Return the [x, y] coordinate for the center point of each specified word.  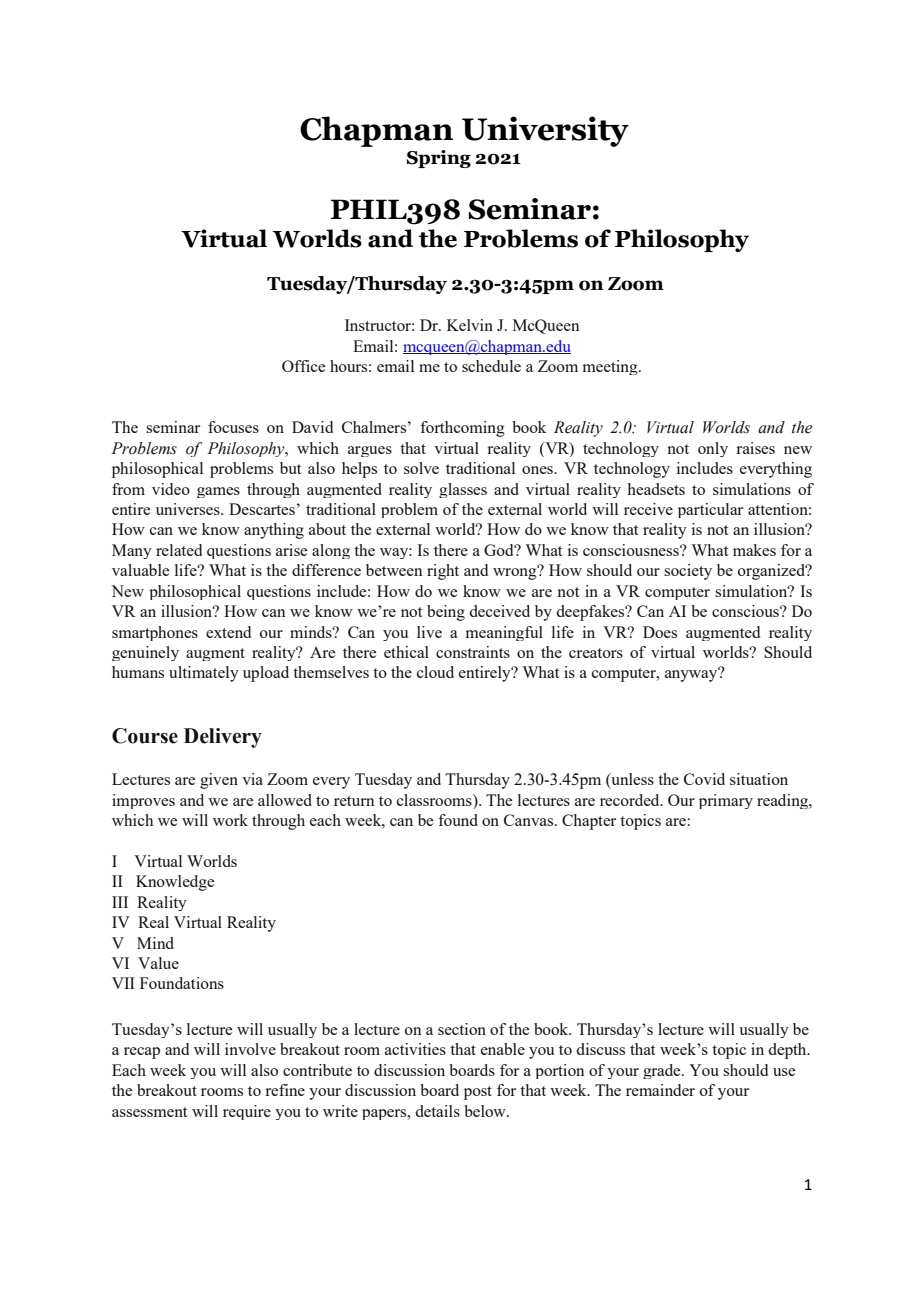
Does [660, 632]
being [446, 613]
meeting [611, 367]
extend [228, 632]
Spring [439, 159]
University [545, 131]
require [247, 1112]
